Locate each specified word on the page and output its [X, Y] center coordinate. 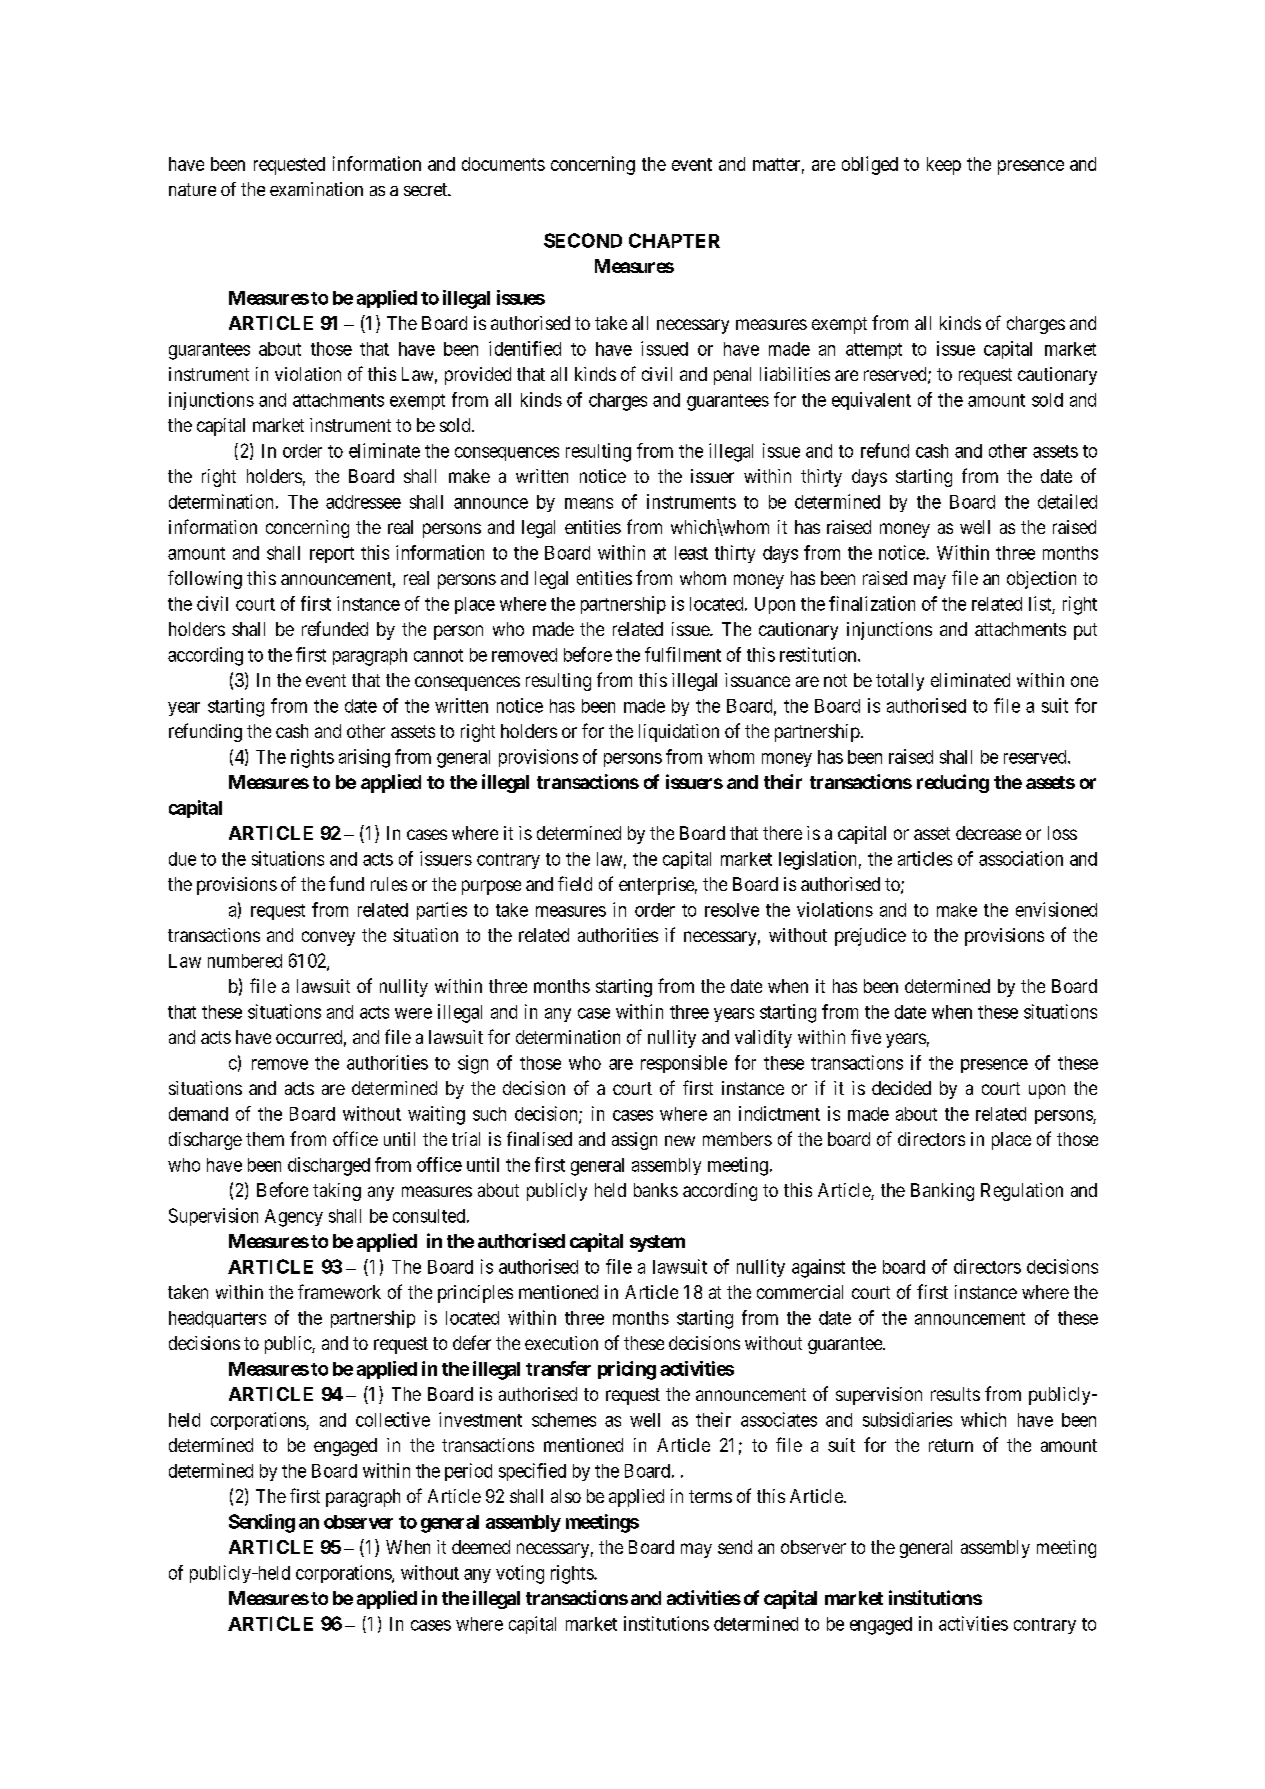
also [566, 1496]
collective [393, 1419]
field [575, 883]
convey [328, 938]
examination [316, 189]
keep [944, 166]
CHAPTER [674, 240]
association [1021, 858]
